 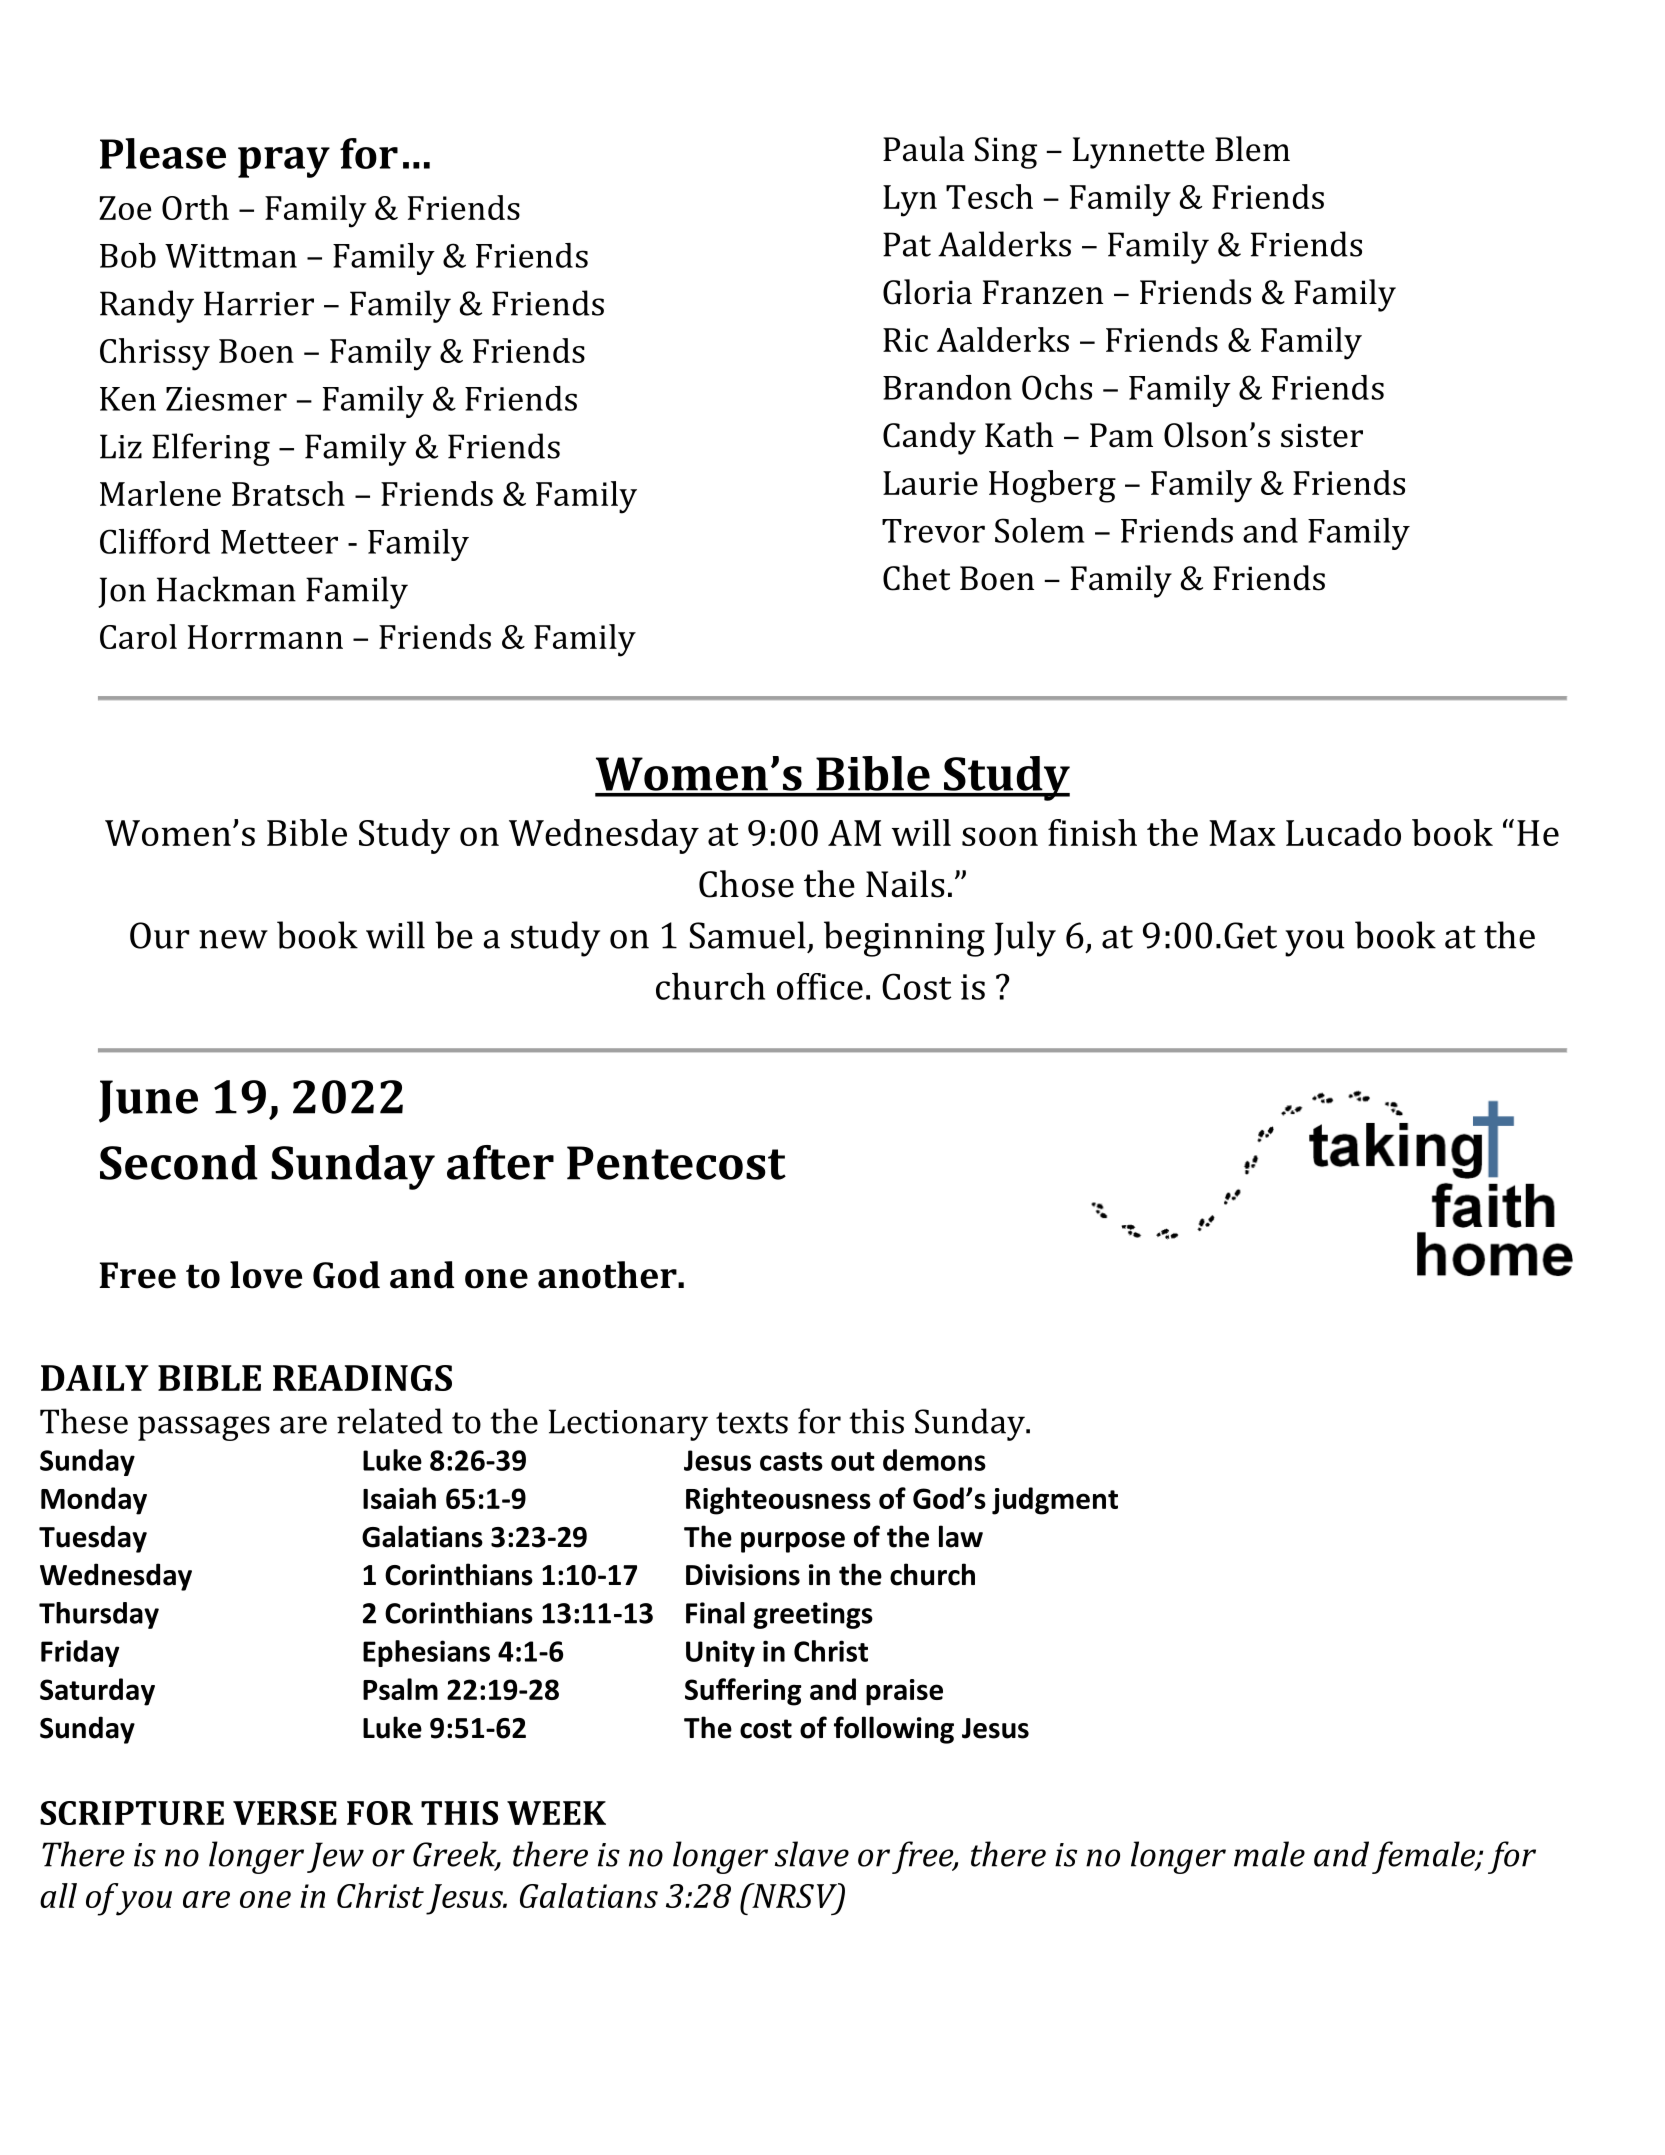 I want to click on Max, so click(x=1242, y=833).
